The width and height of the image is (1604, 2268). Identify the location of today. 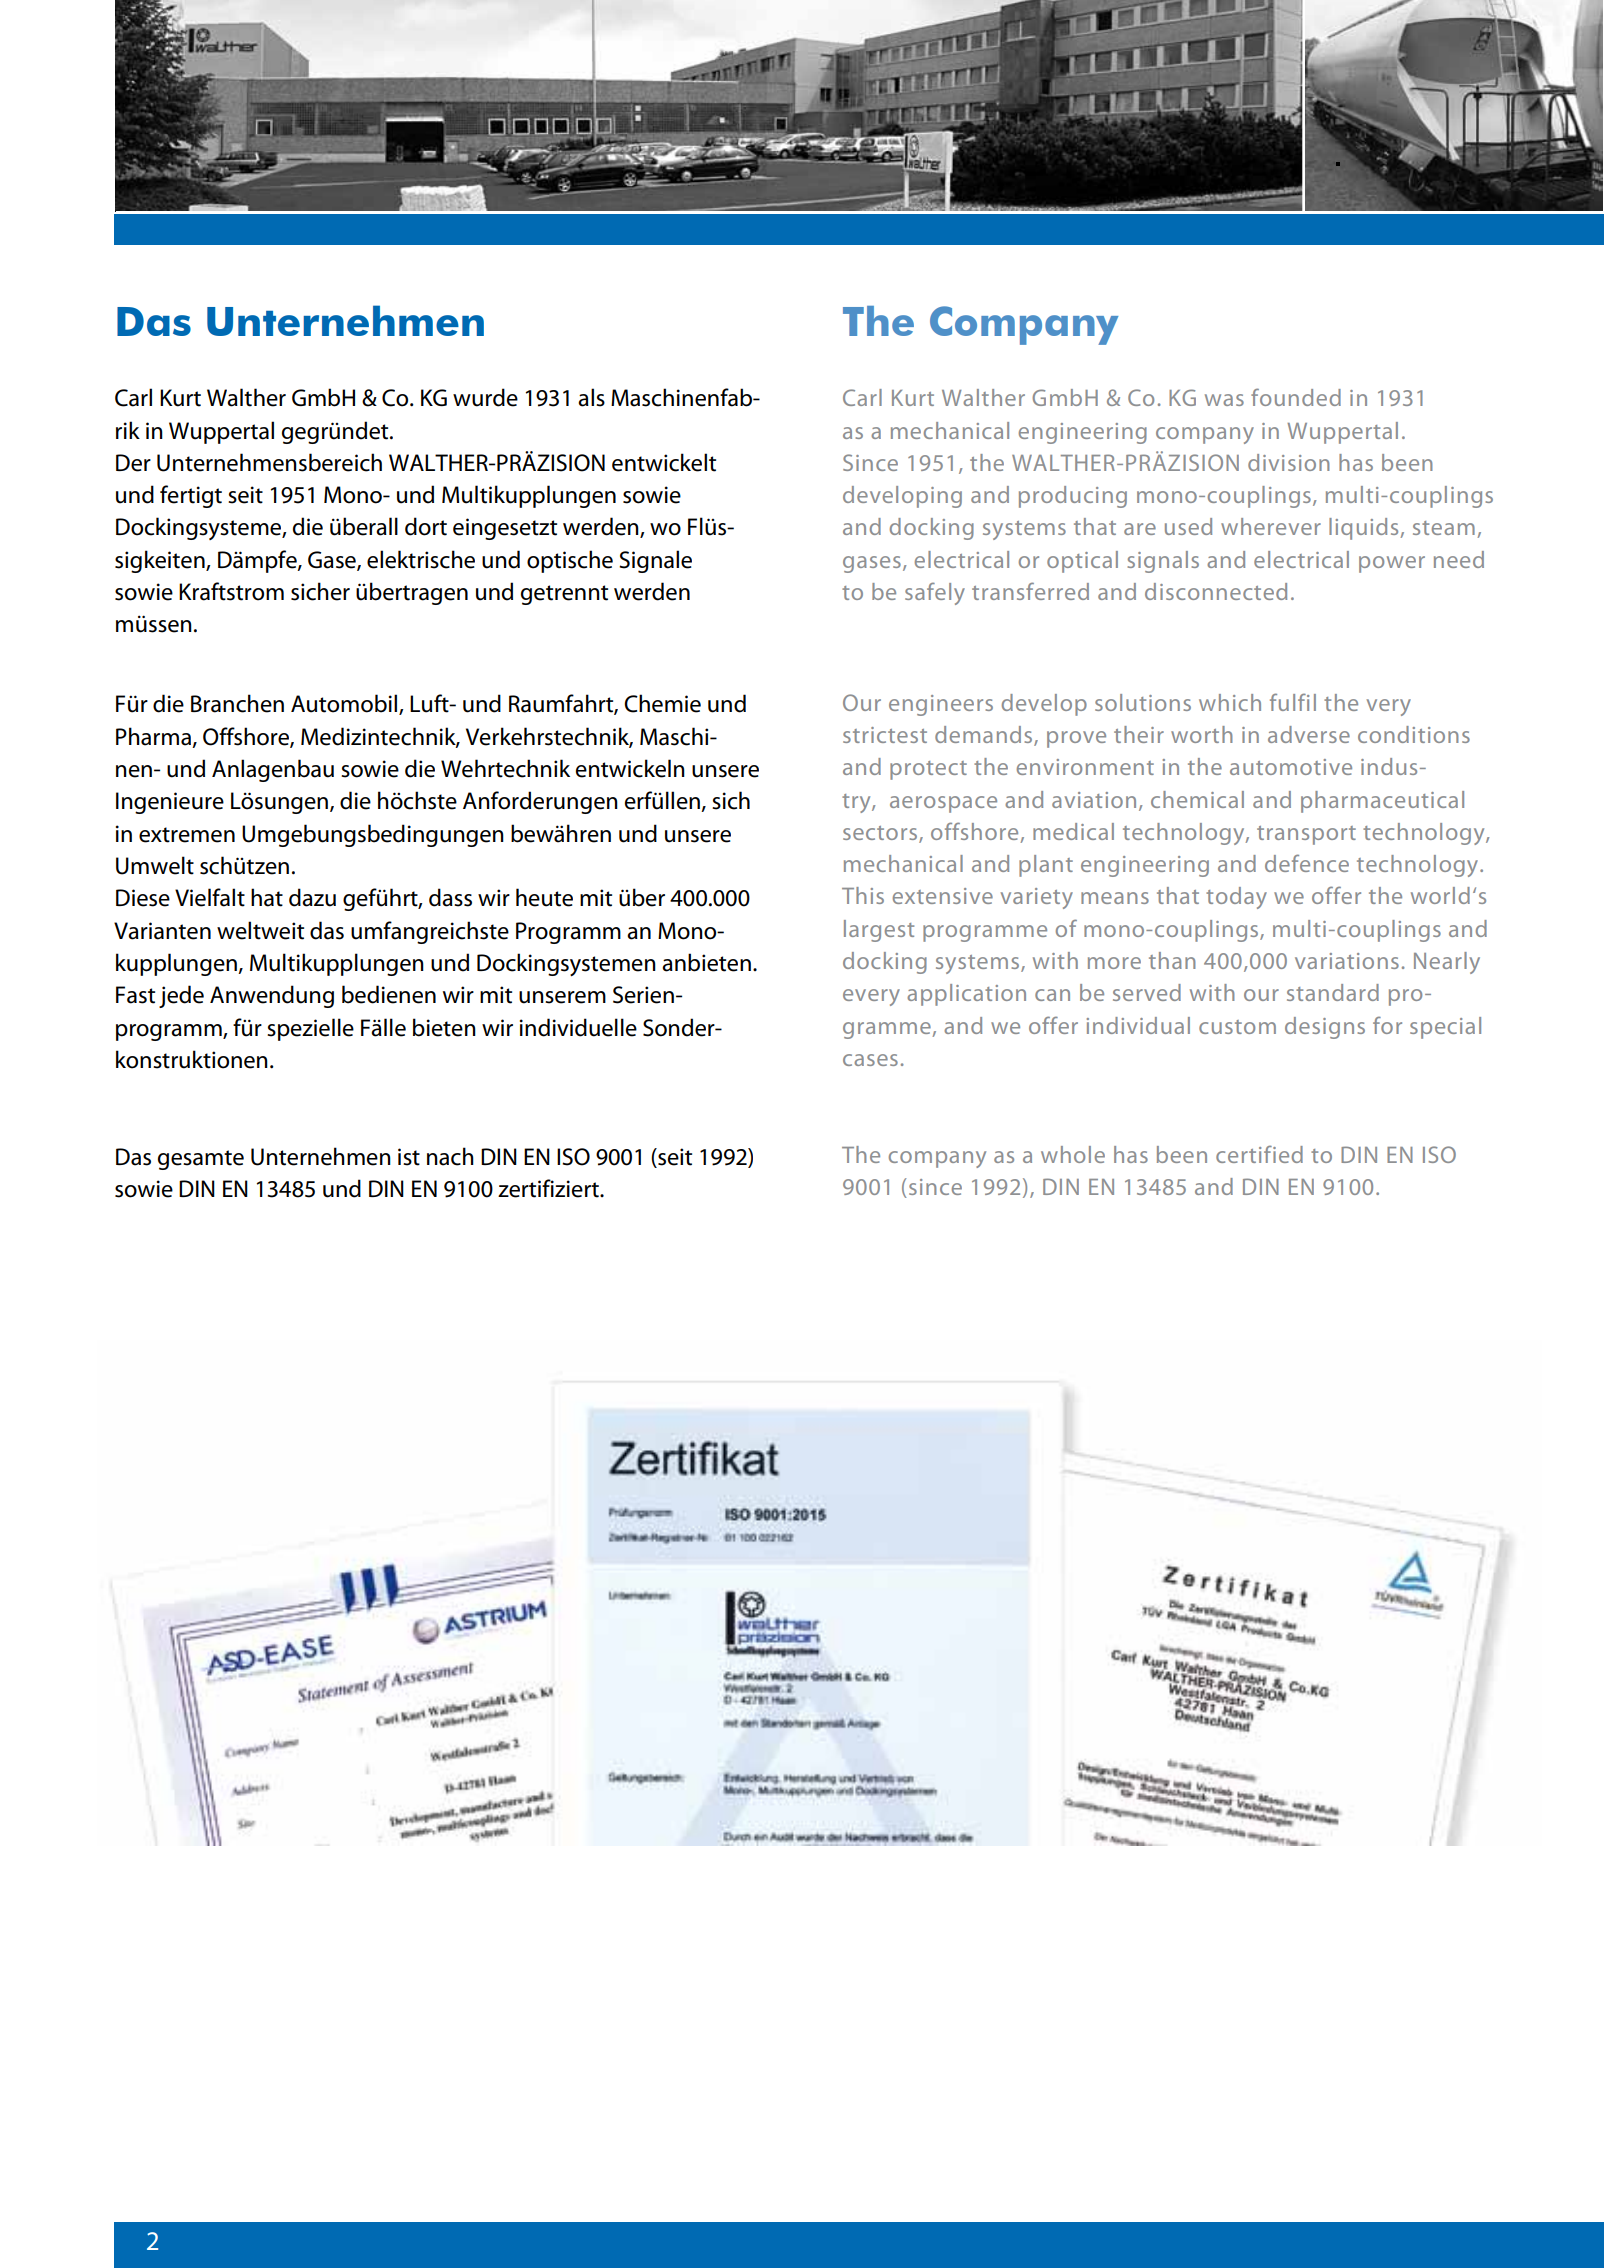
(1236, 898).
